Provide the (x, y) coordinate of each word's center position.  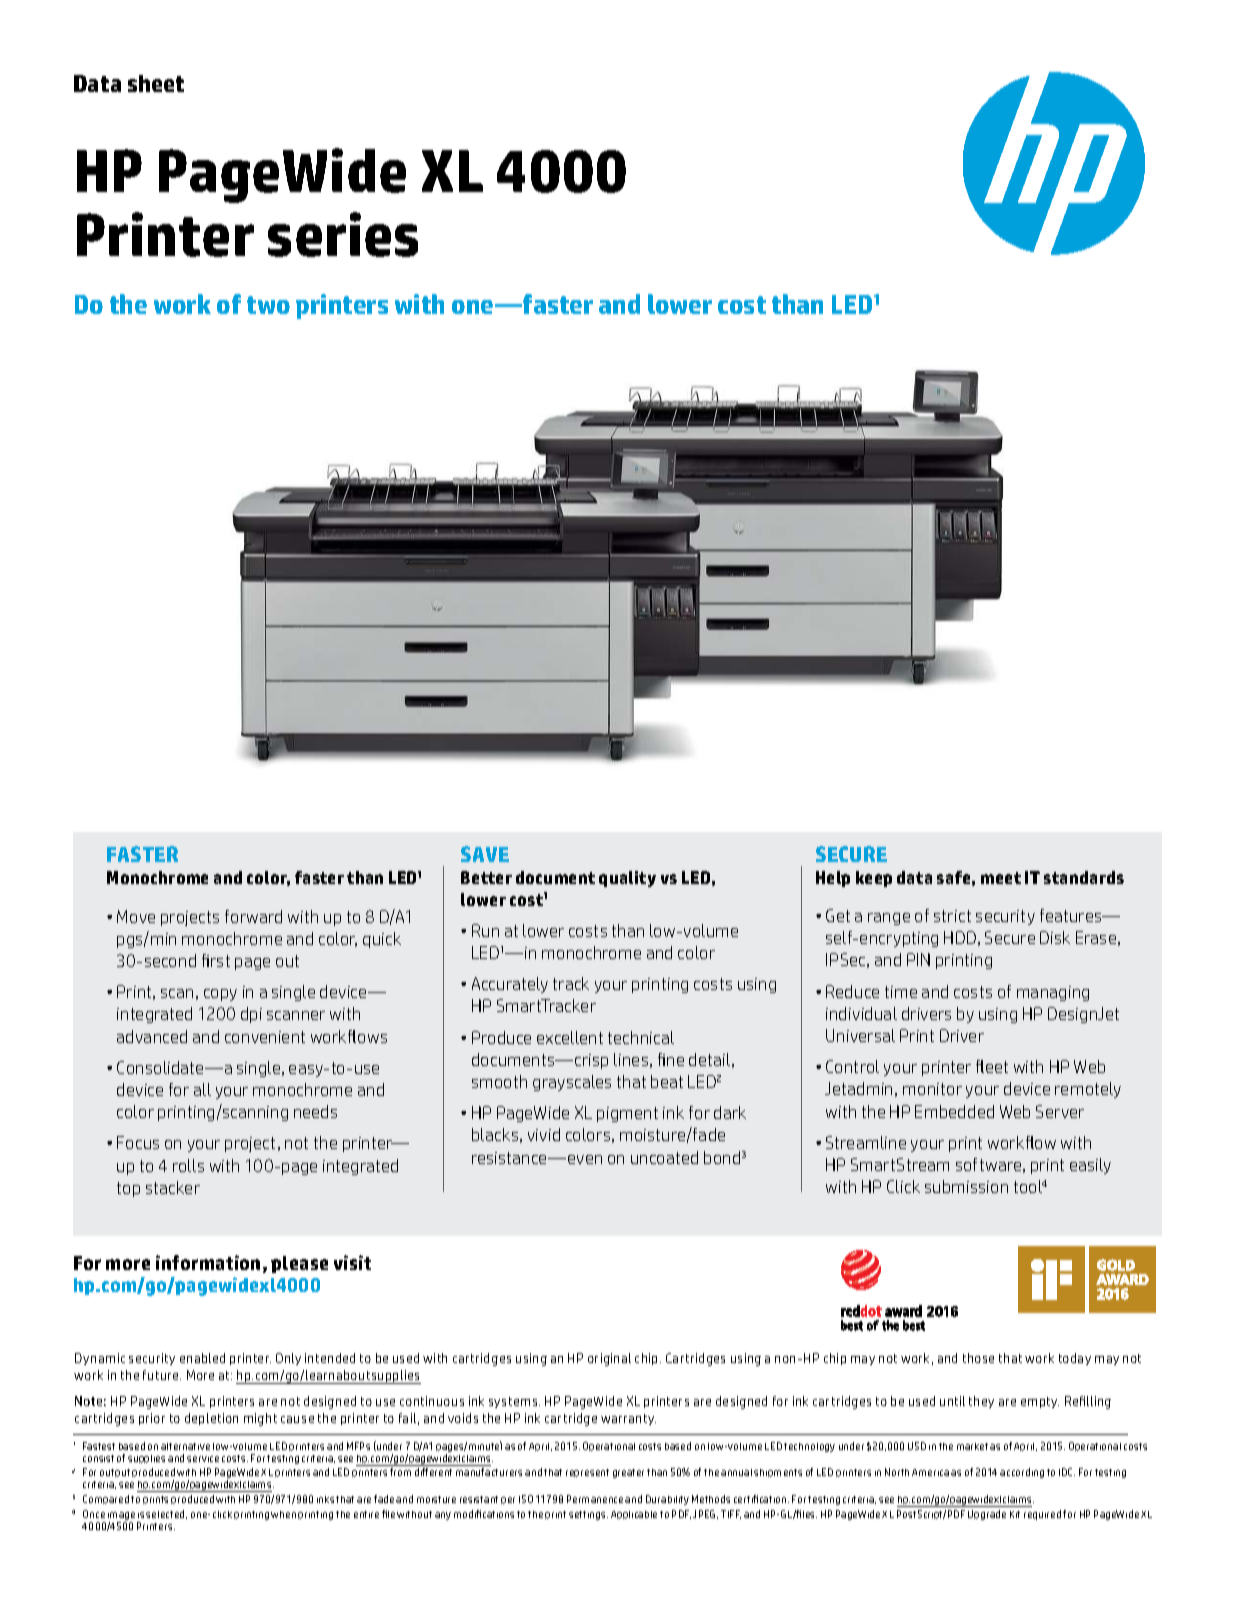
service (203, 1459)
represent (587, 1473)
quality (627, 879)
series (343, 234)
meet (1001, 878)
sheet (156, 83)
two (268, 305)
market (972, 1446)
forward (253, 916)
